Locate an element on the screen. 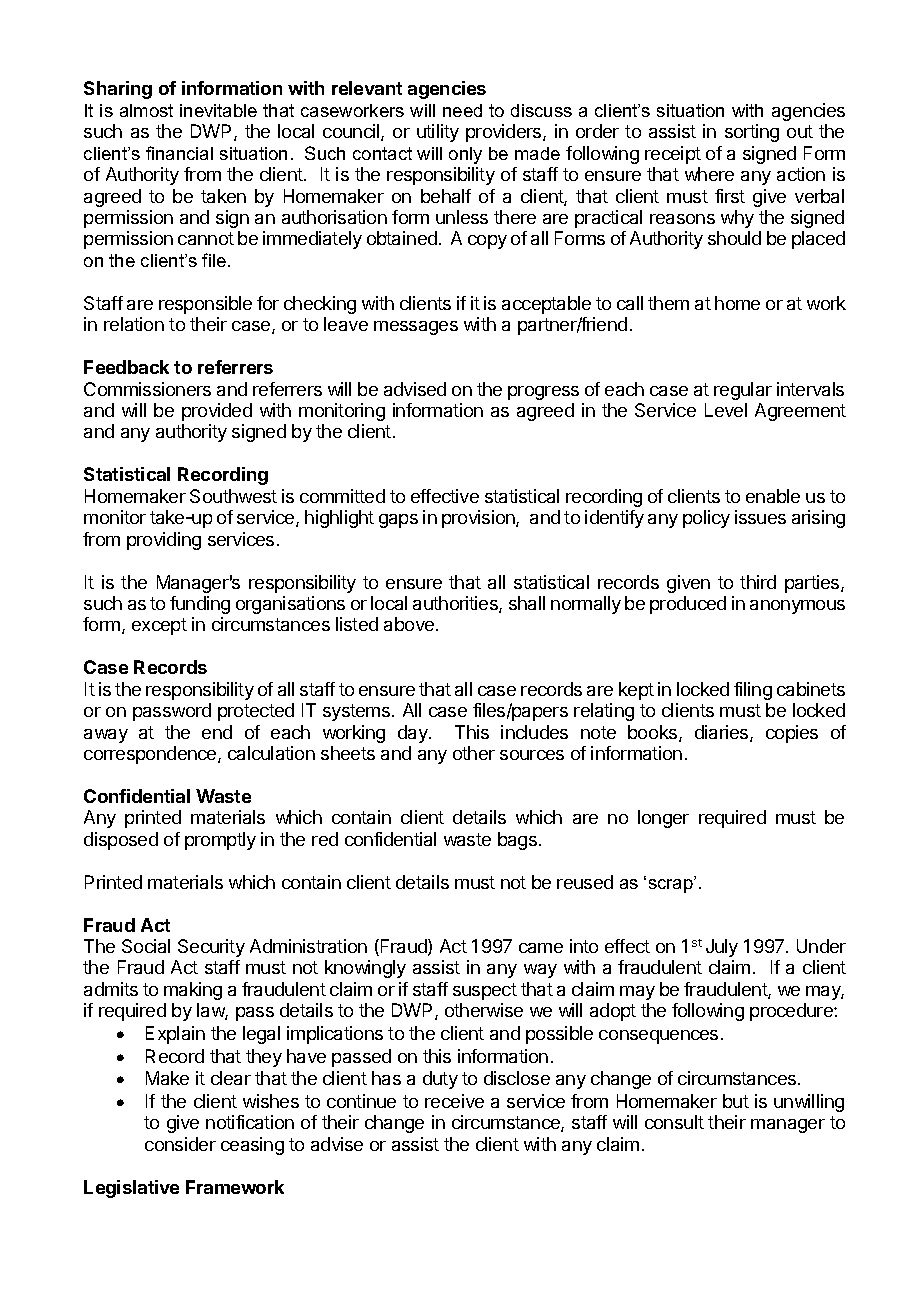 This screenshot has height=1308, width=924. need is located at coordinates (462, 110).
